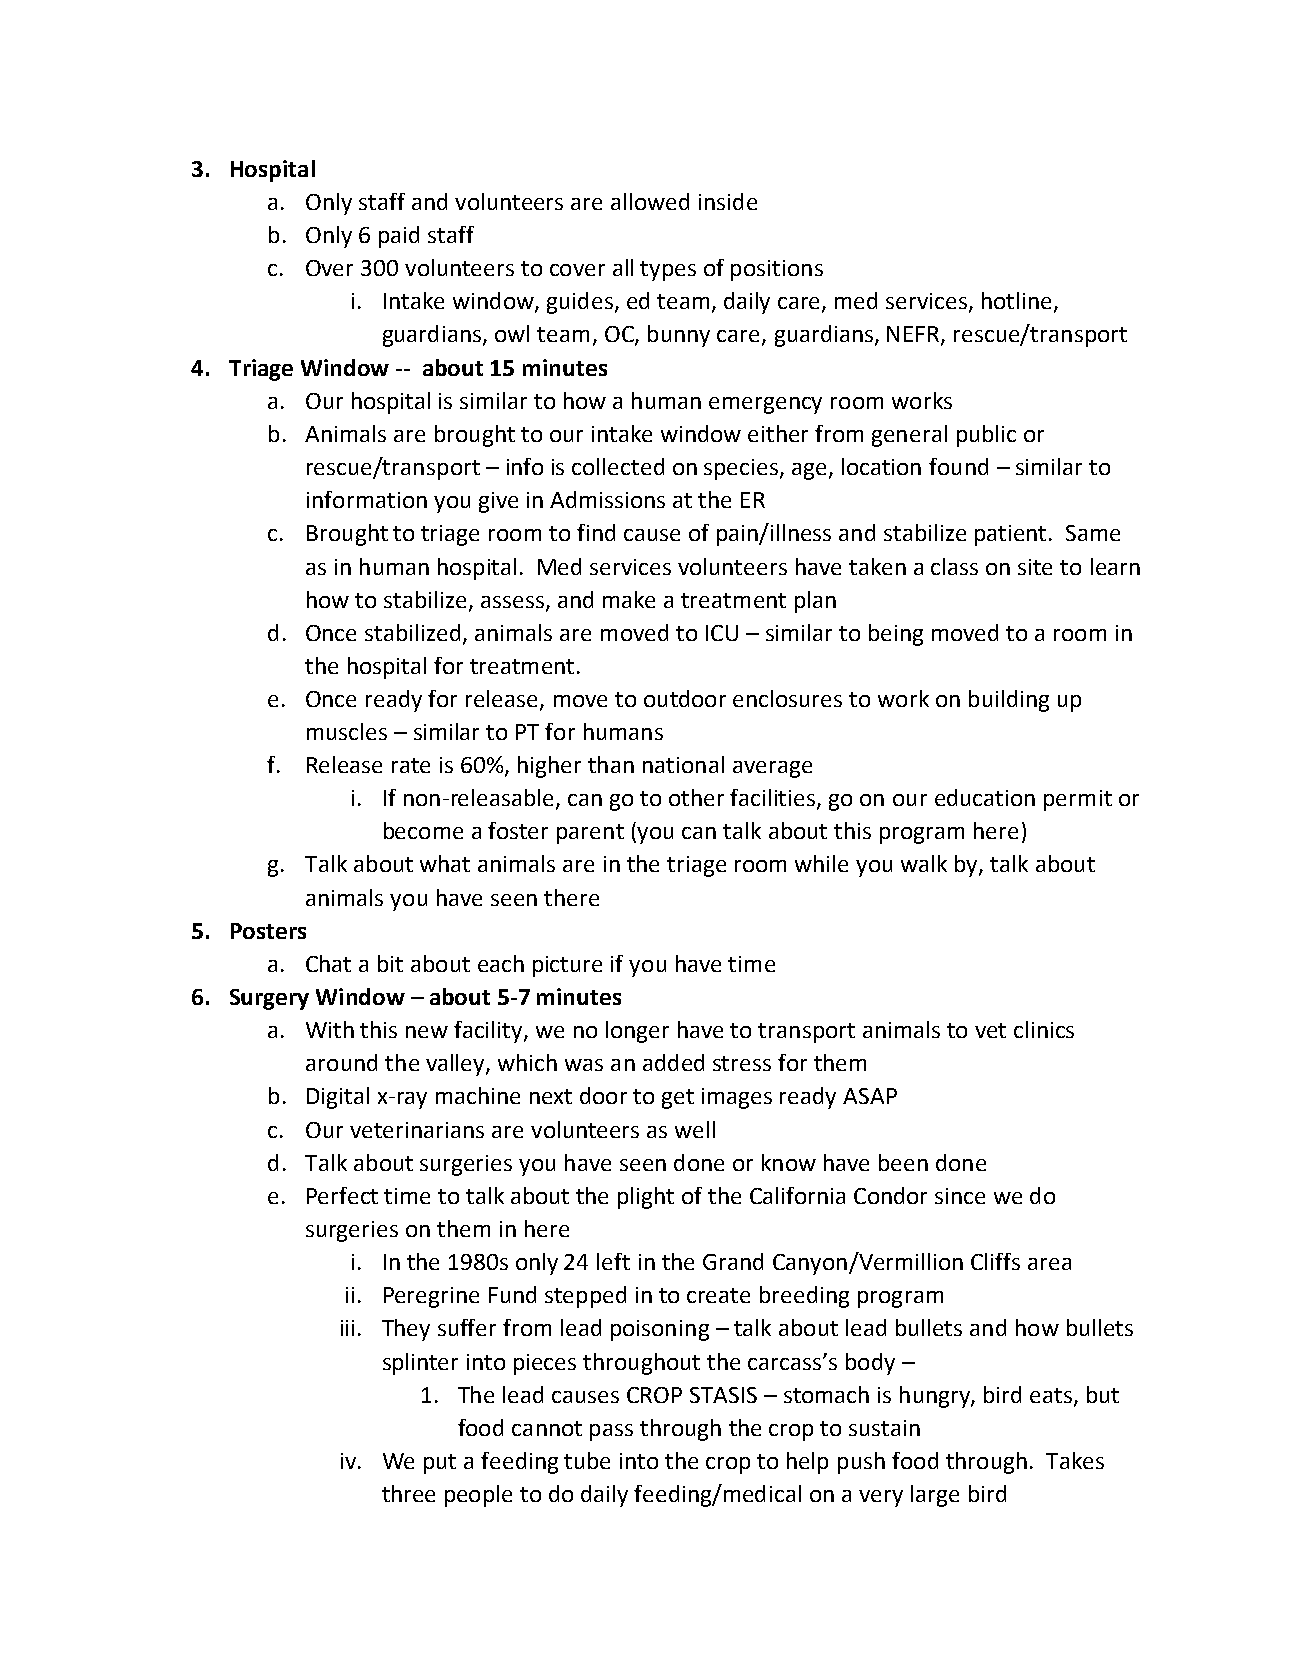 The image size is (1297, 1679). Describe the element at coordinates (1009, 701) in the screenshot. I see `building` at that location.
